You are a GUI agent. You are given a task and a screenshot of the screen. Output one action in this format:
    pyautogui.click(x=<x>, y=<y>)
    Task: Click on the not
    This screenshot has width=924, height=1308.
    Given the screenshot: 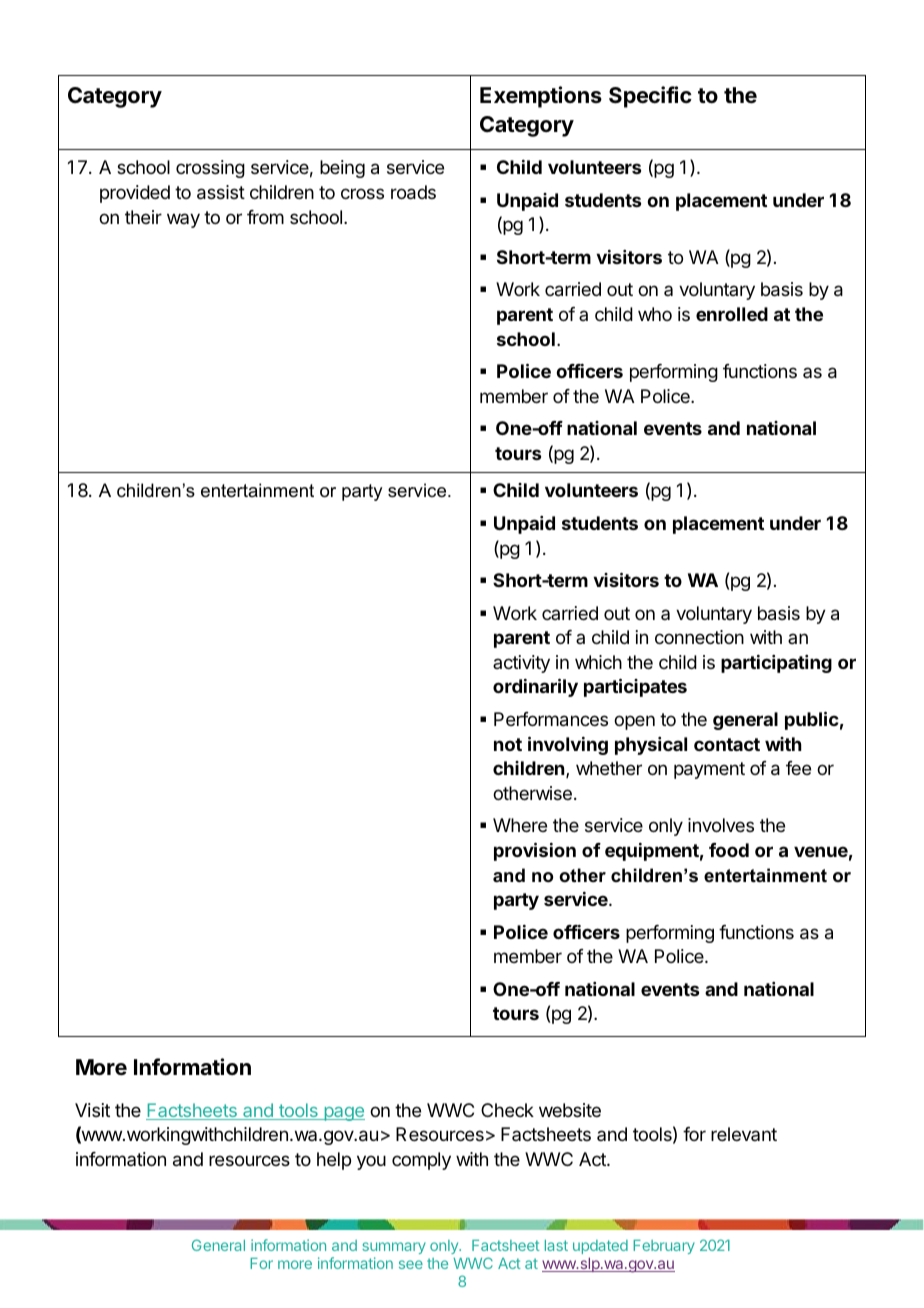 What is the action you would take?
    pyautogui.click(x=508, y=744)
